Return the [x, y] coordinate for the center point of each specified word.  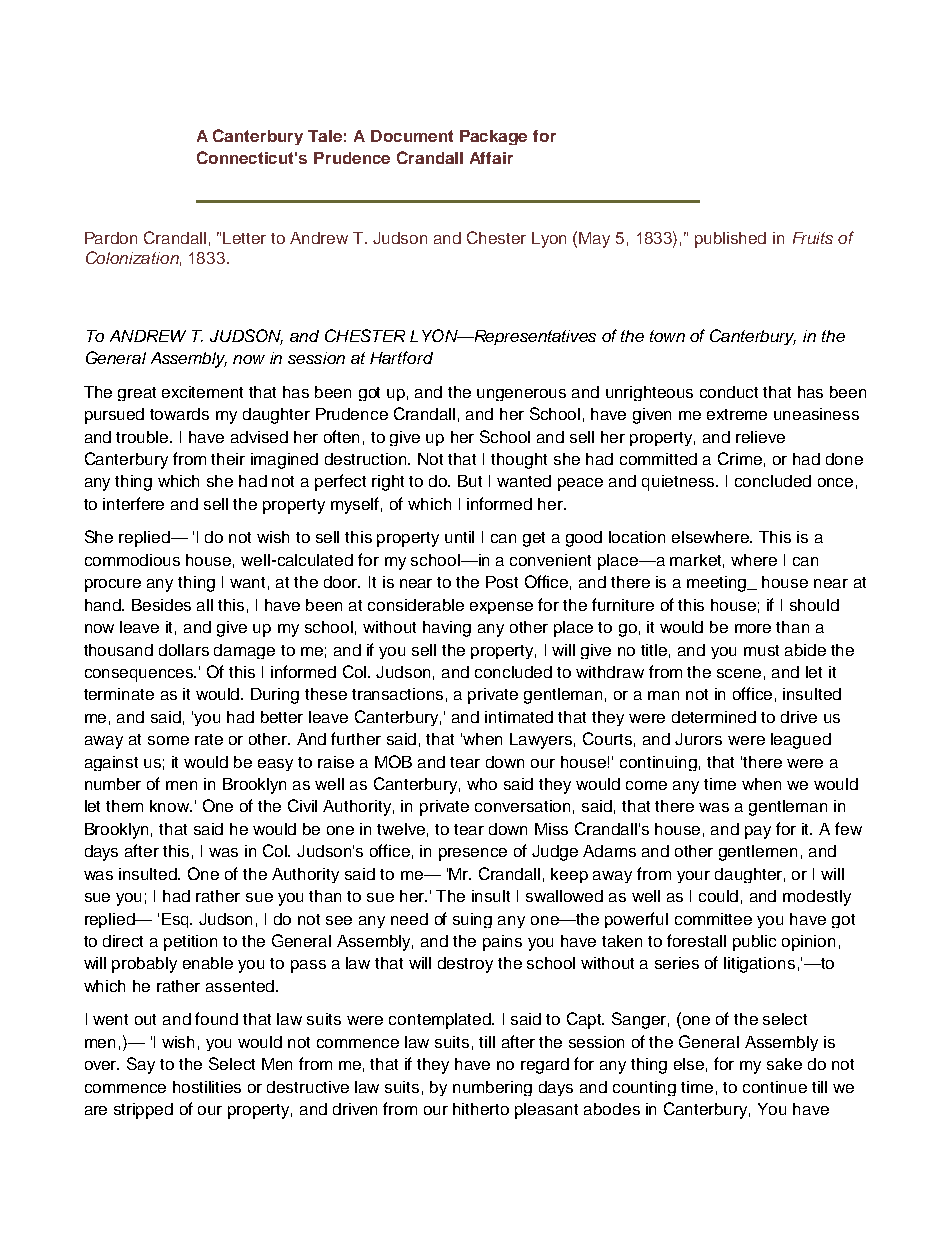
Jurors [698, 739]
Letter [244, 238]
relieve [760, 437]
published [730, 240]
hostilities [207, 1087]
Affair [491, 158]
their [228, 459]
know [171, 806]
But [470, 481]
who [482, 784]
